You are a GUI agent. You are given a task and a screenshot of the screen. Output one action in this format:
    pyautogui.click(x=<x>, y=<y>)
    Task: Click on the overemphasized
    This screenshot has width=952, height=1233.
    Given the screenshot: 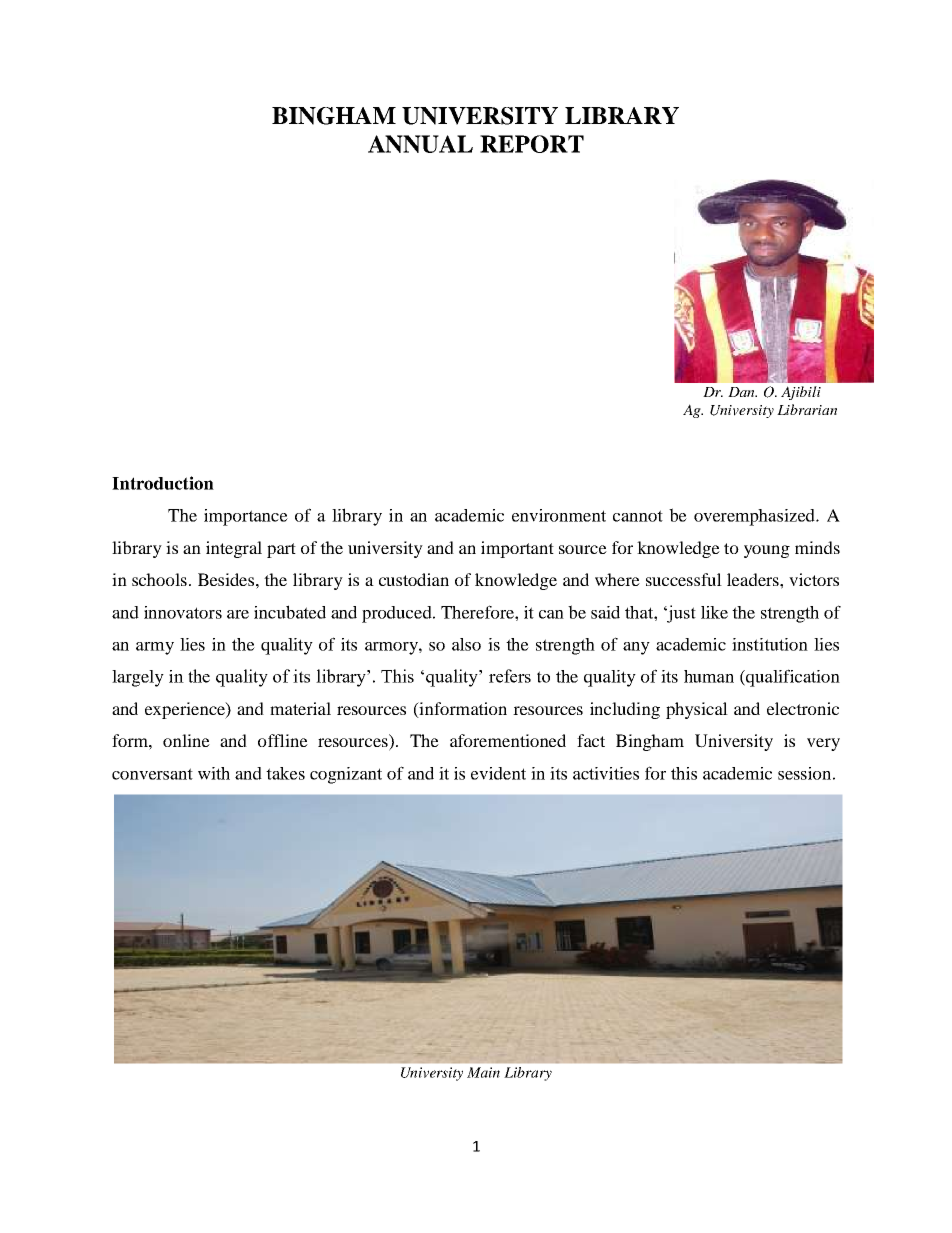 What is the action you would take?
    pyautogui.click(x=755, y=517)
